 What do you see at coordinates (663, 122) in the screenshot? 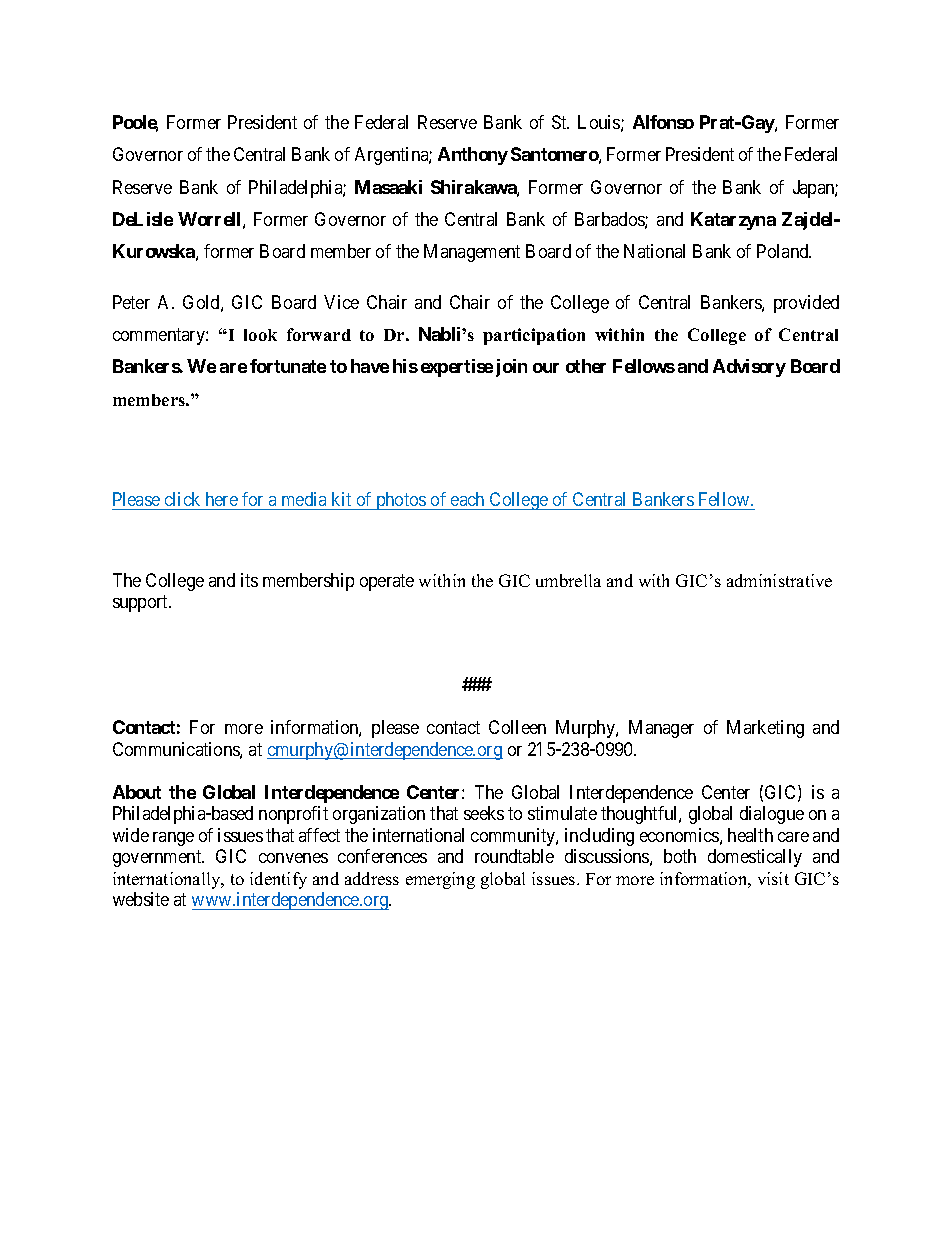
I see `Alfonso` at bounding box center [663, 122].
